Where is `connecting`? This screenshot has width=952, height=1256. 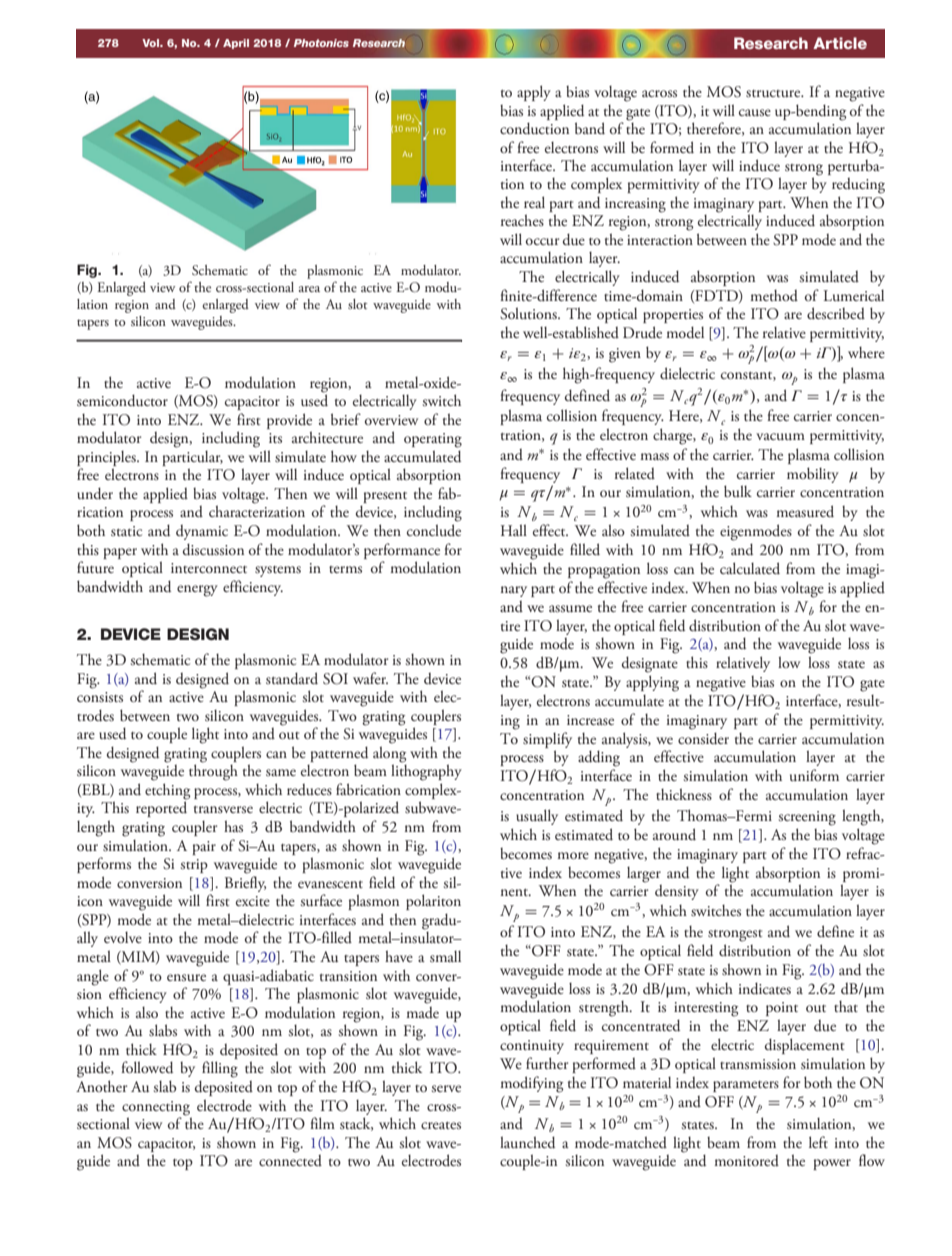 connecting is located at coordinates (156, 1108).
